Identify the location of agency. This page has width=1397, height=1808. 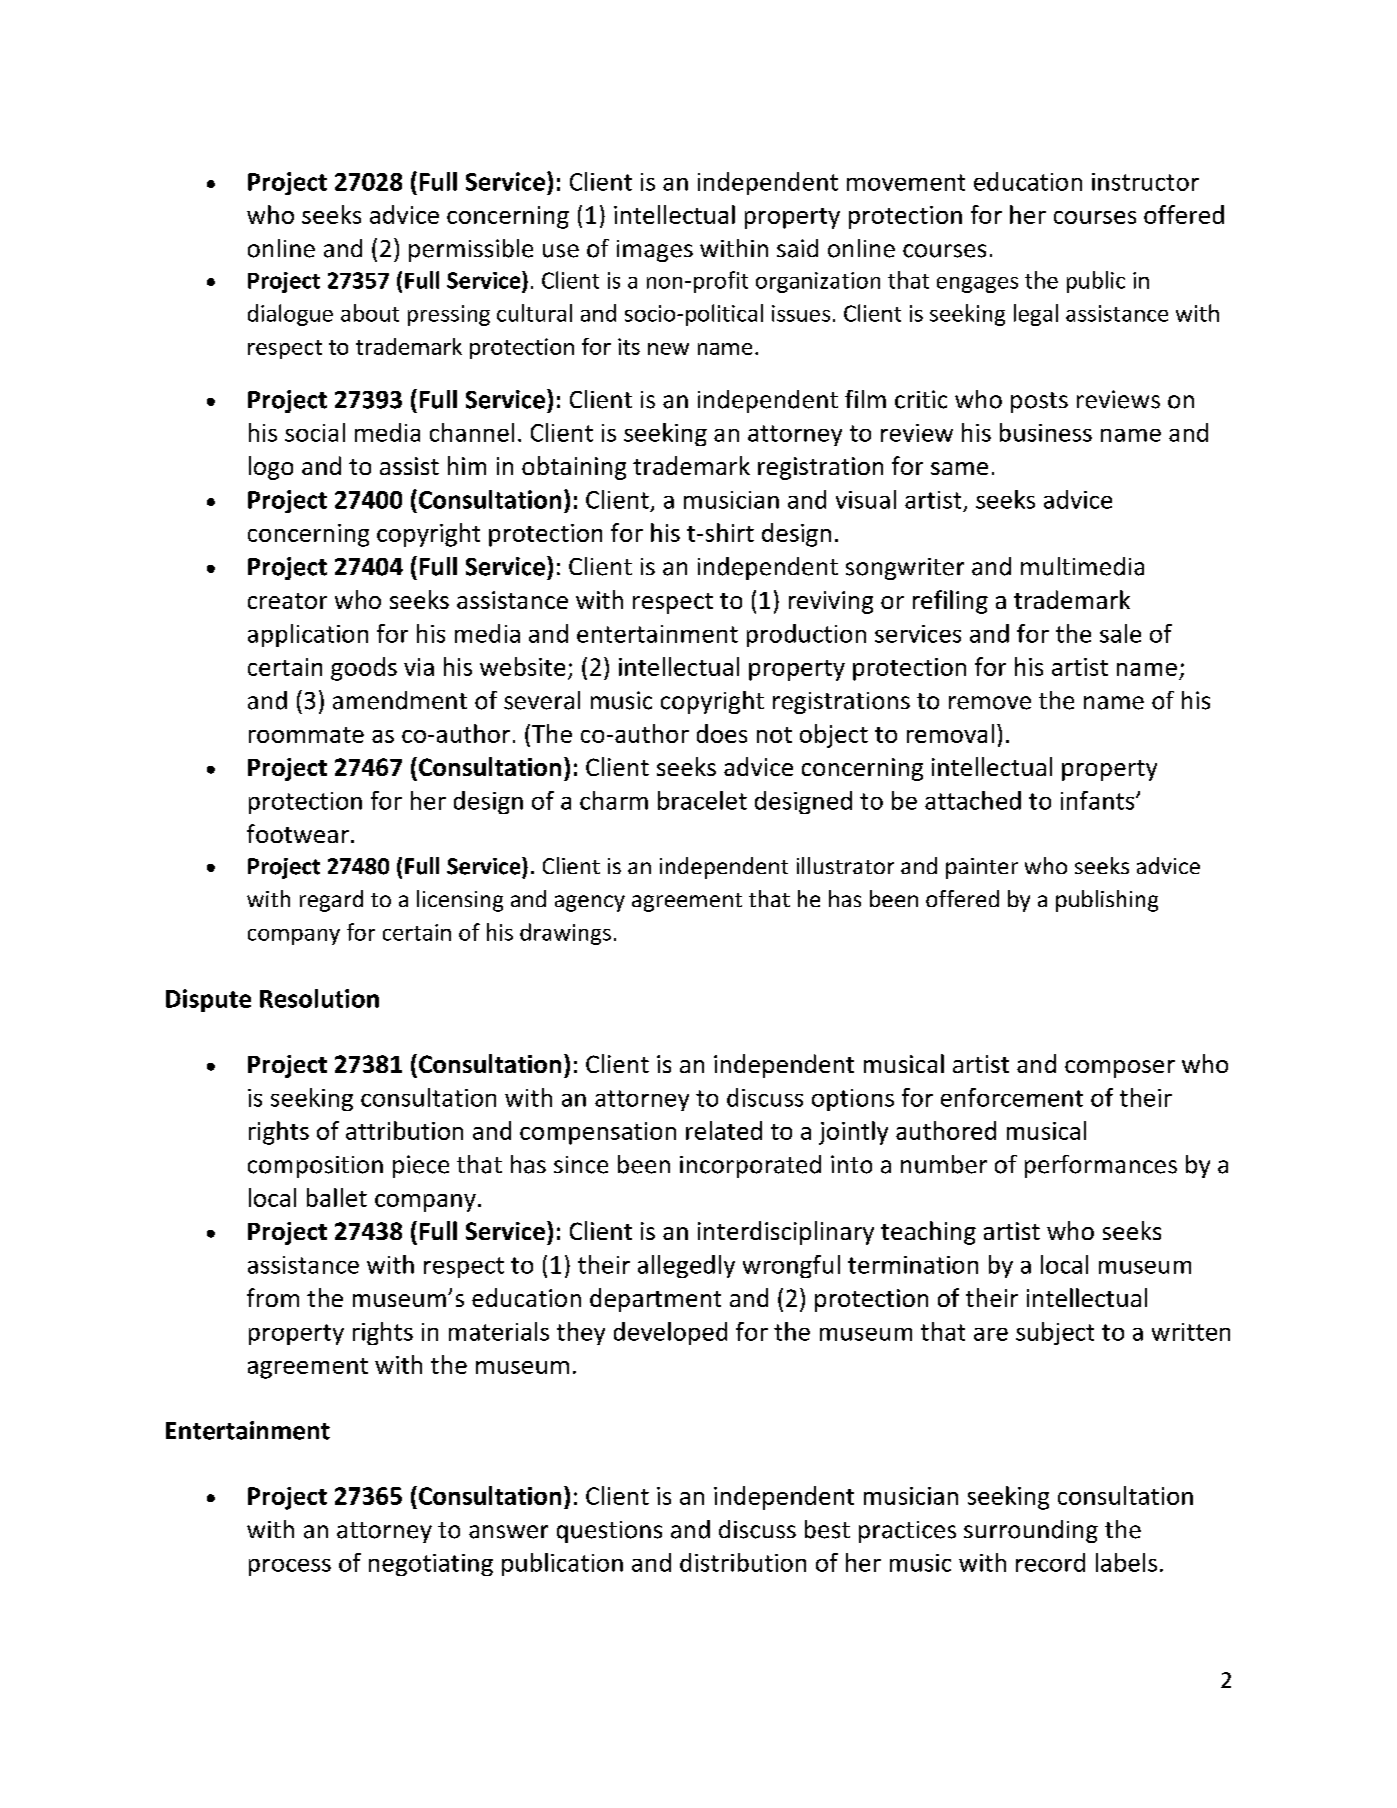
(590, 903).
